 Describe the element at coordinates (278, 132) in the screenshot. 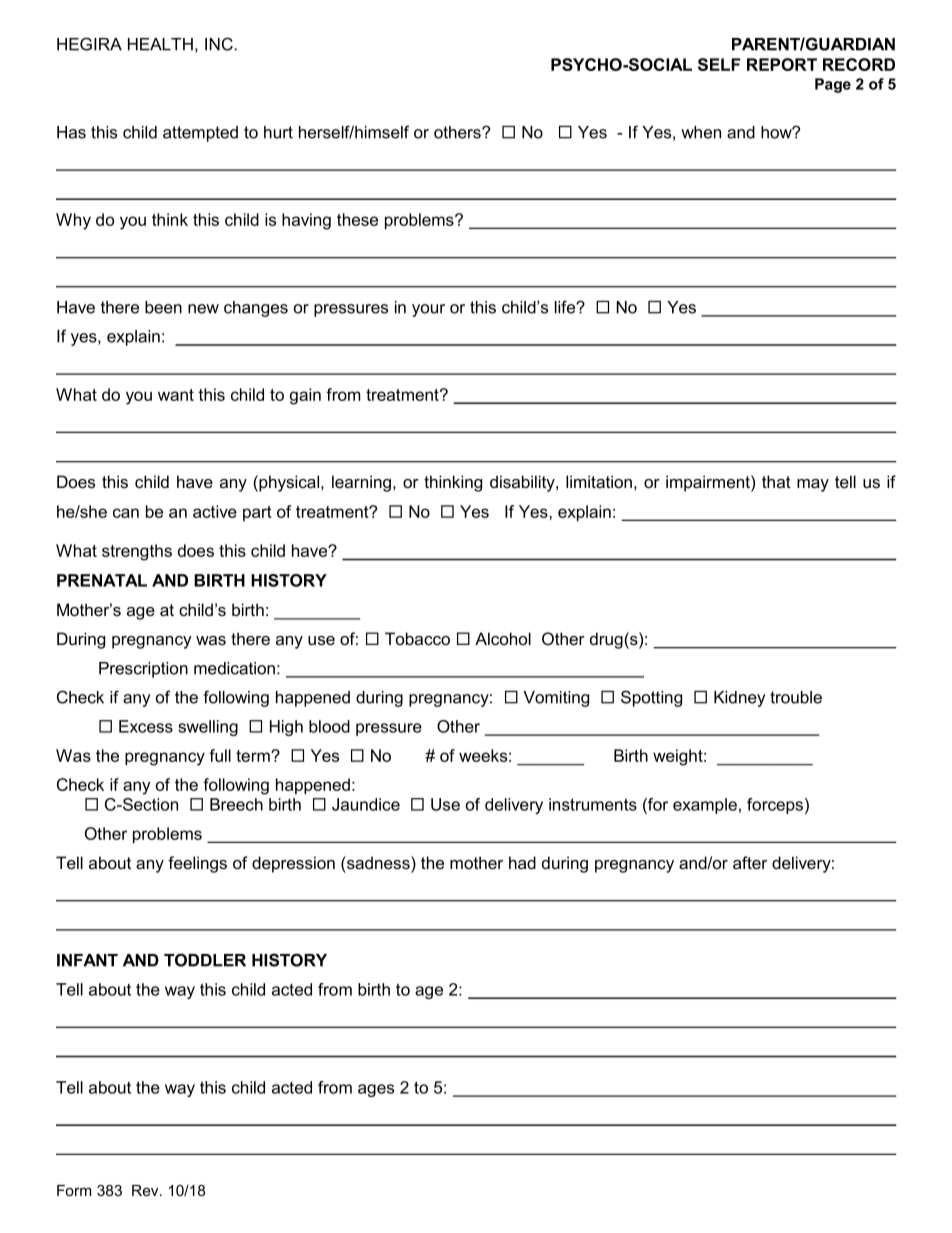

I see `hurt` at that location.
